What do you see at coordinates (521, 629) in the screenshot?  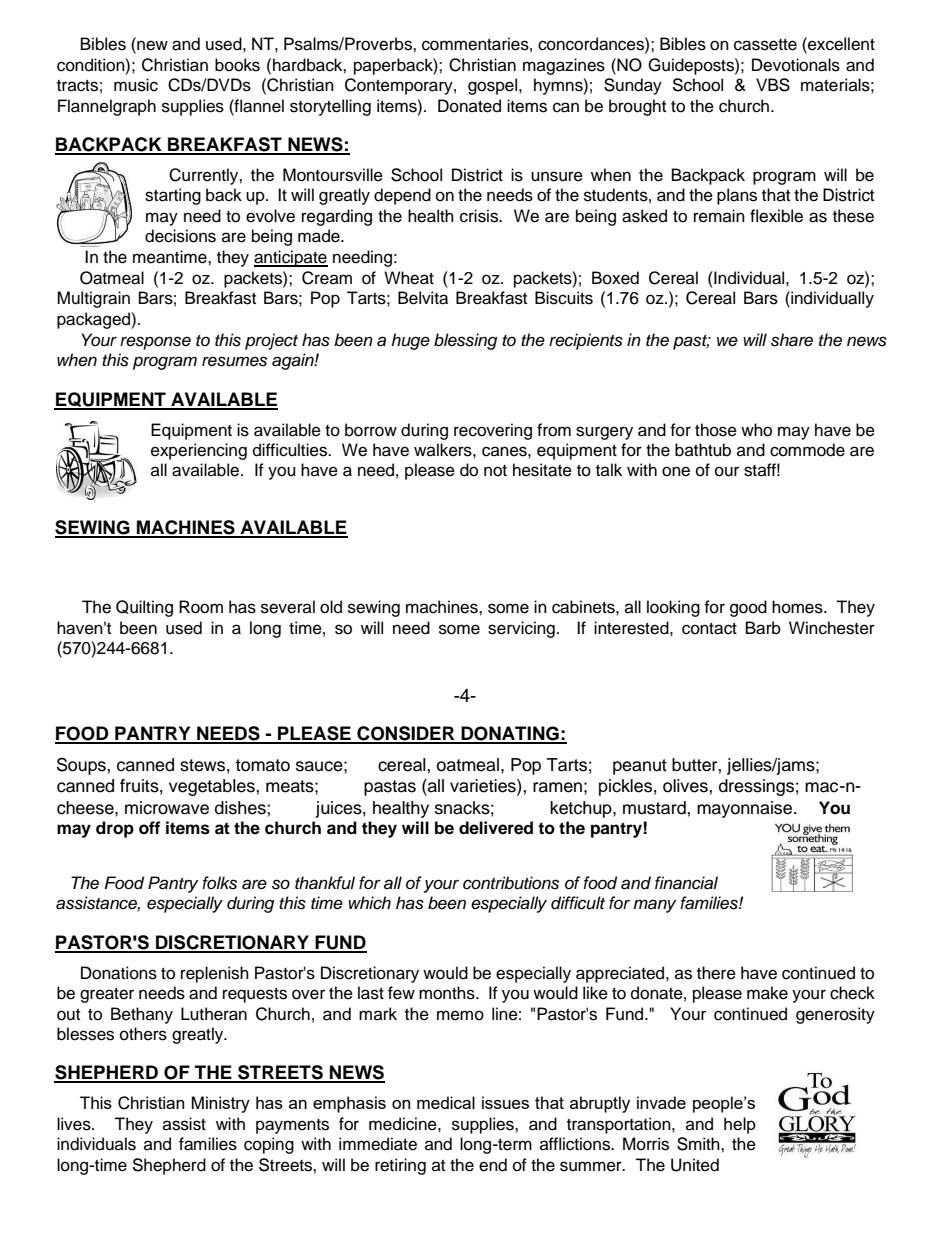 I see `servicing` at bounding box center [521, 629].
